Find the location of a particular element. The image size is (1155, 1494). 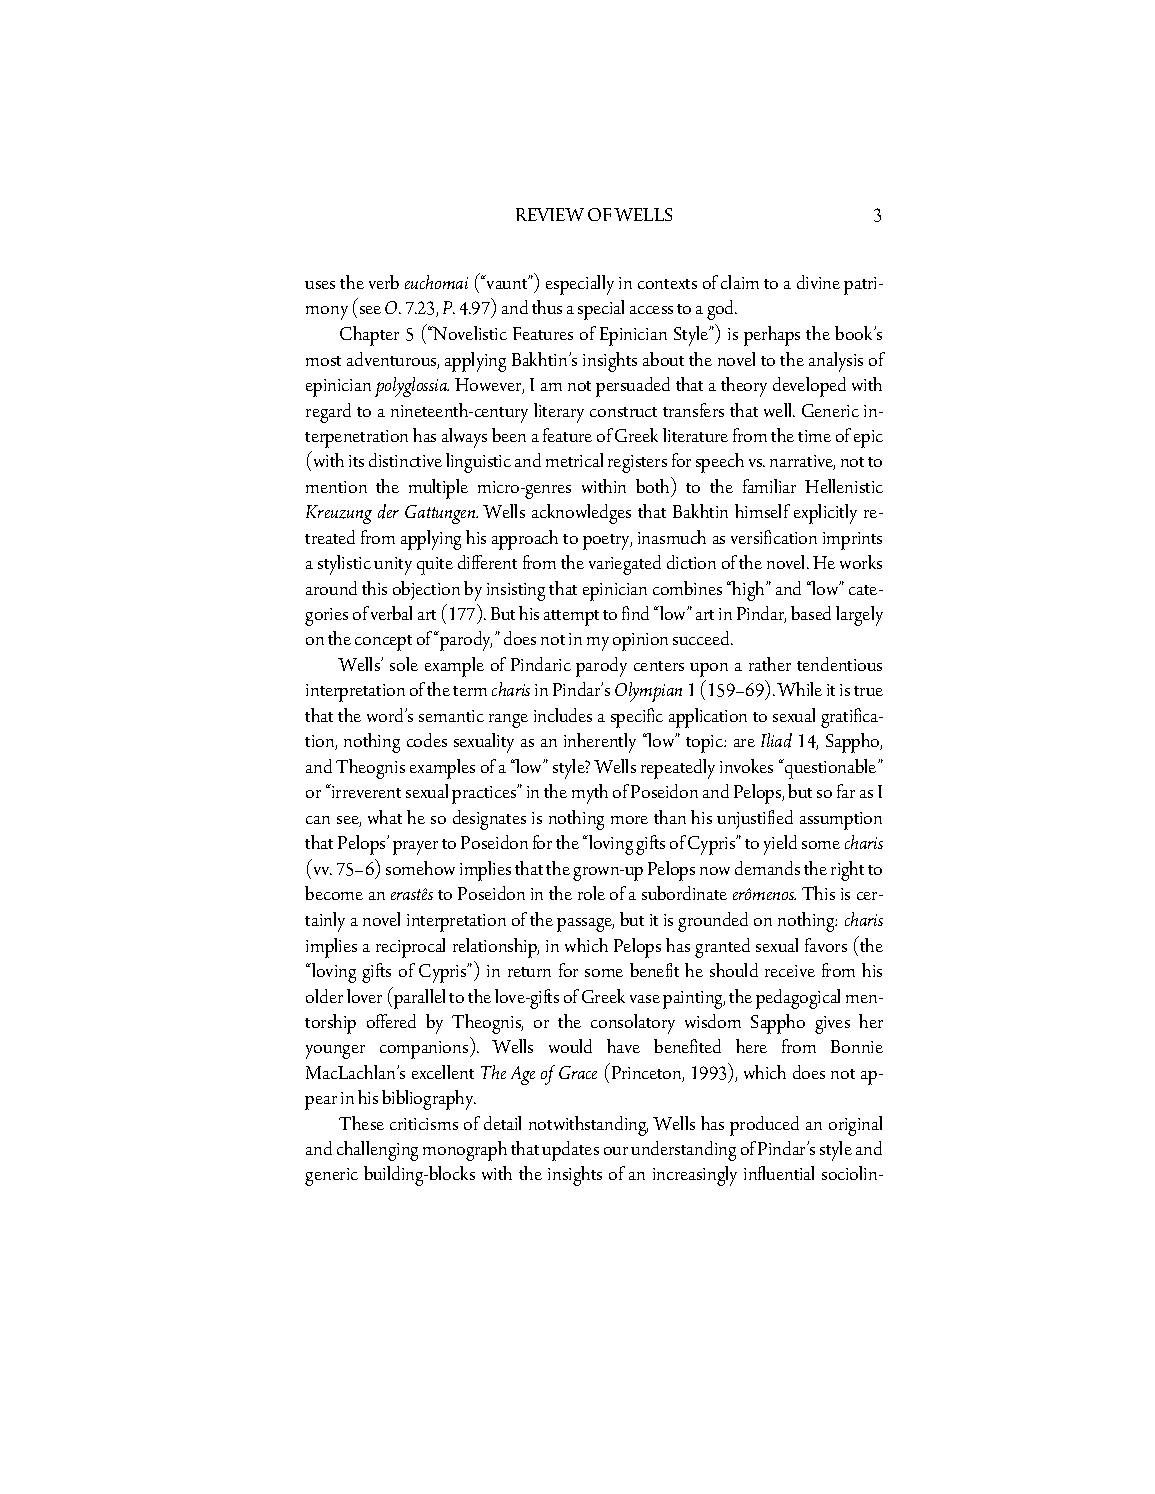

uses is located at coordinates (320, 285).
